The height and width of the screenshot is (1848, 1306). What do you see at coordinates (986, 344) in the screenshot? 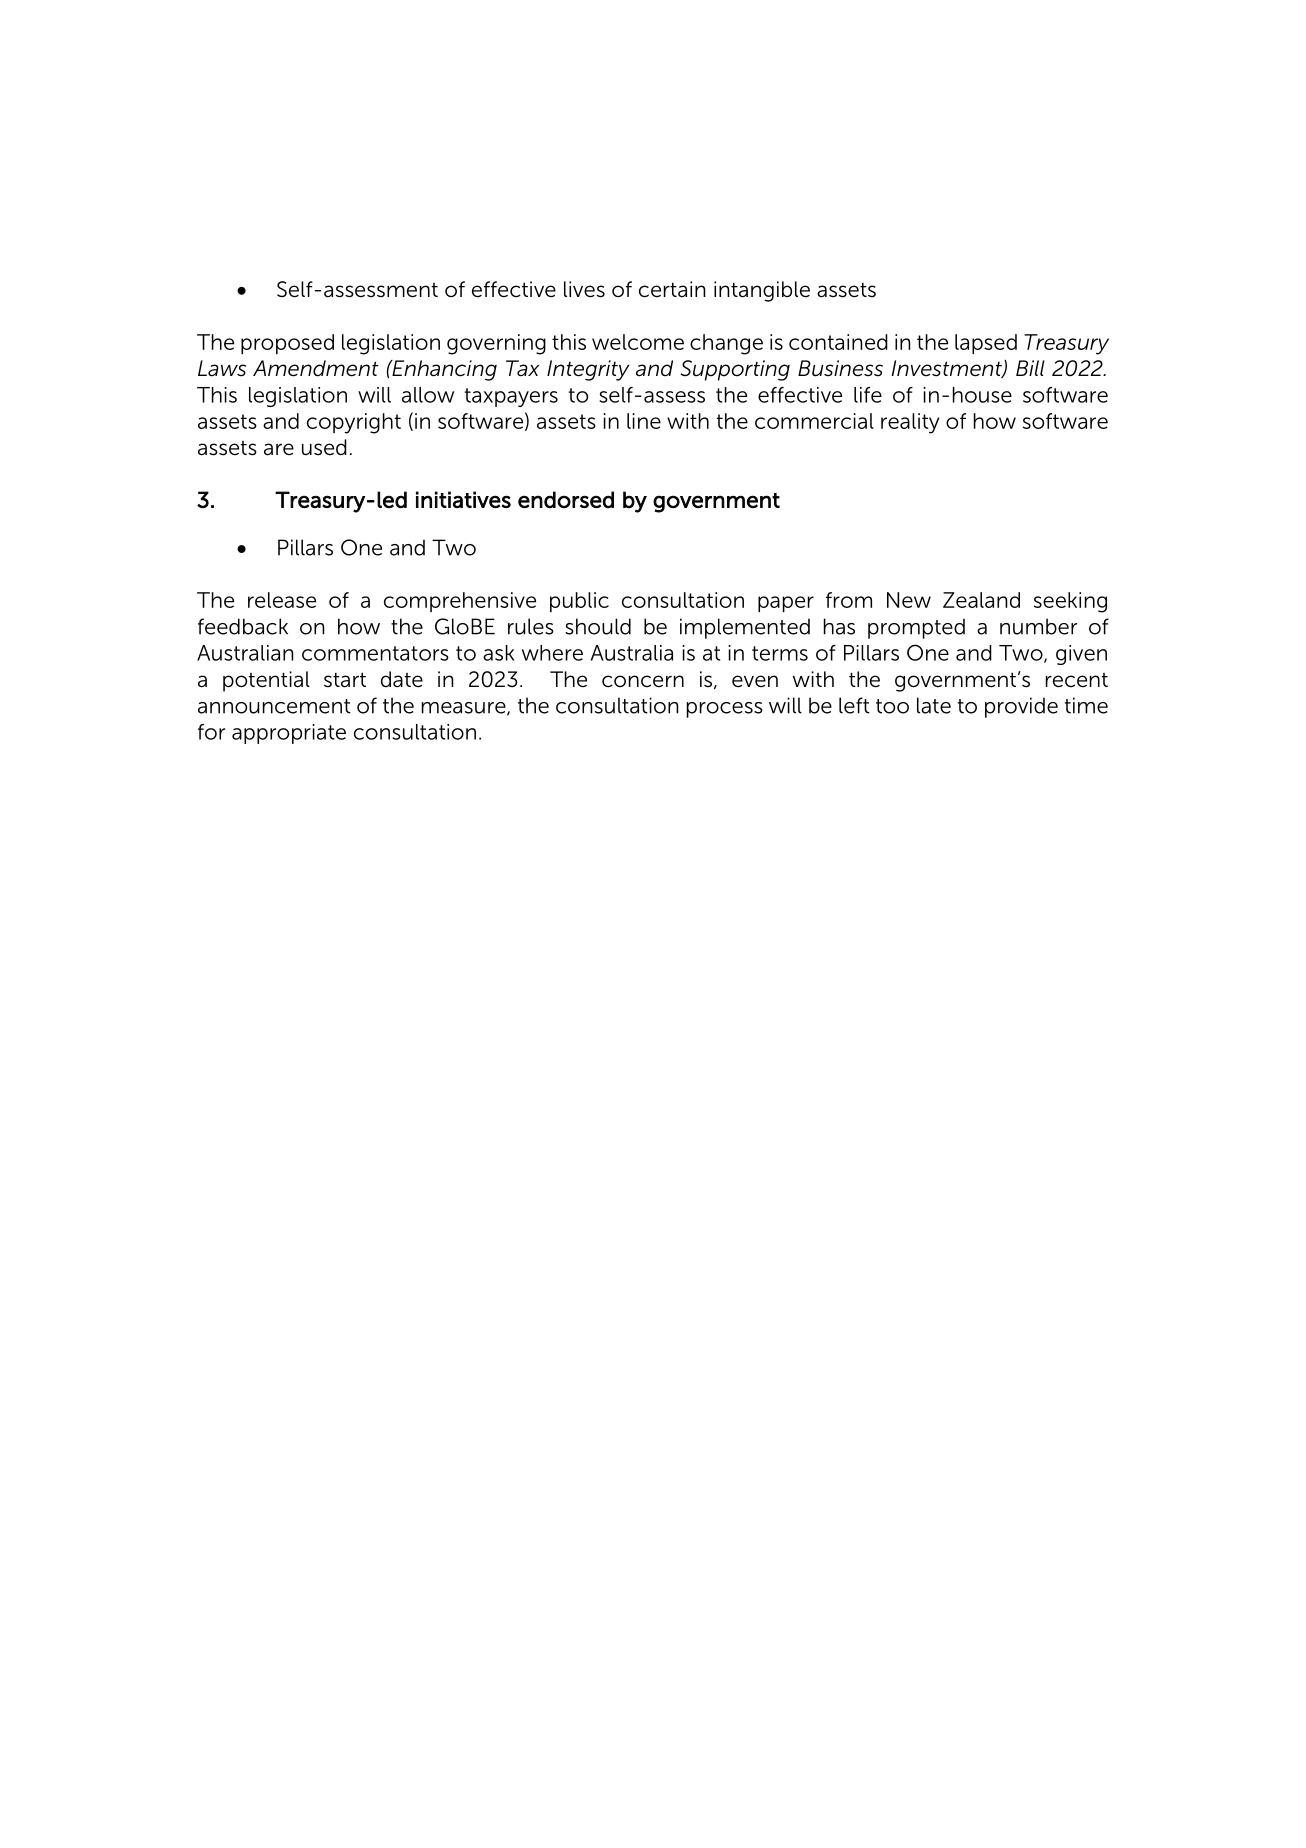
I see `lapsed` at bounding box center [986, 344].
